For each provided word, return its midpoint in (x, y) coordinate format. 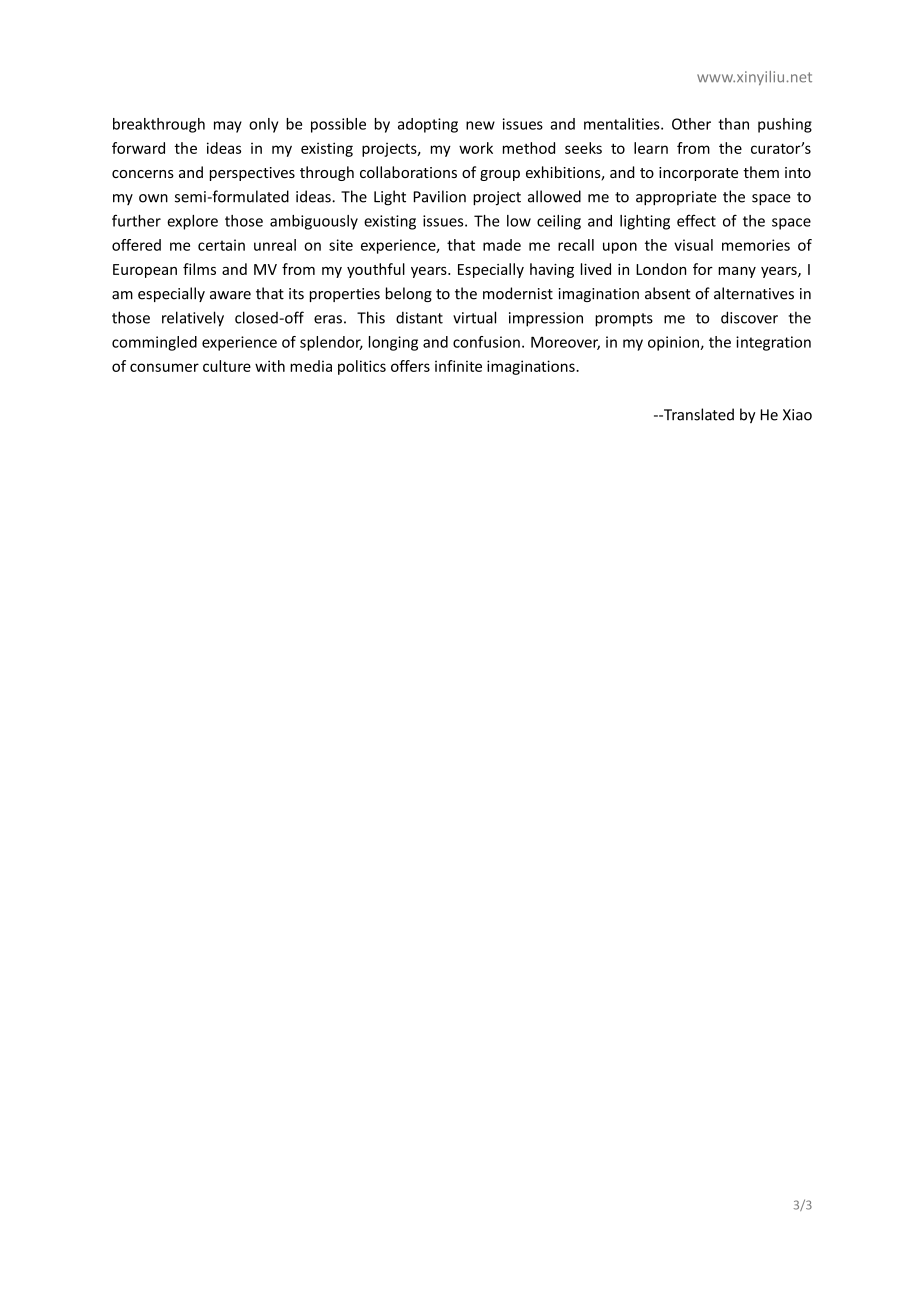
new (480, 125)
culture (227, 366)
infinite (458, 366)
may (228, 127)
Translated (697, 414)
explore (192, 222)
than (733, 124)
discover (749, 317)
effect (696, 220)
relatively (193, 319)
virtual (474, 317)
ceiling (559, 222)
